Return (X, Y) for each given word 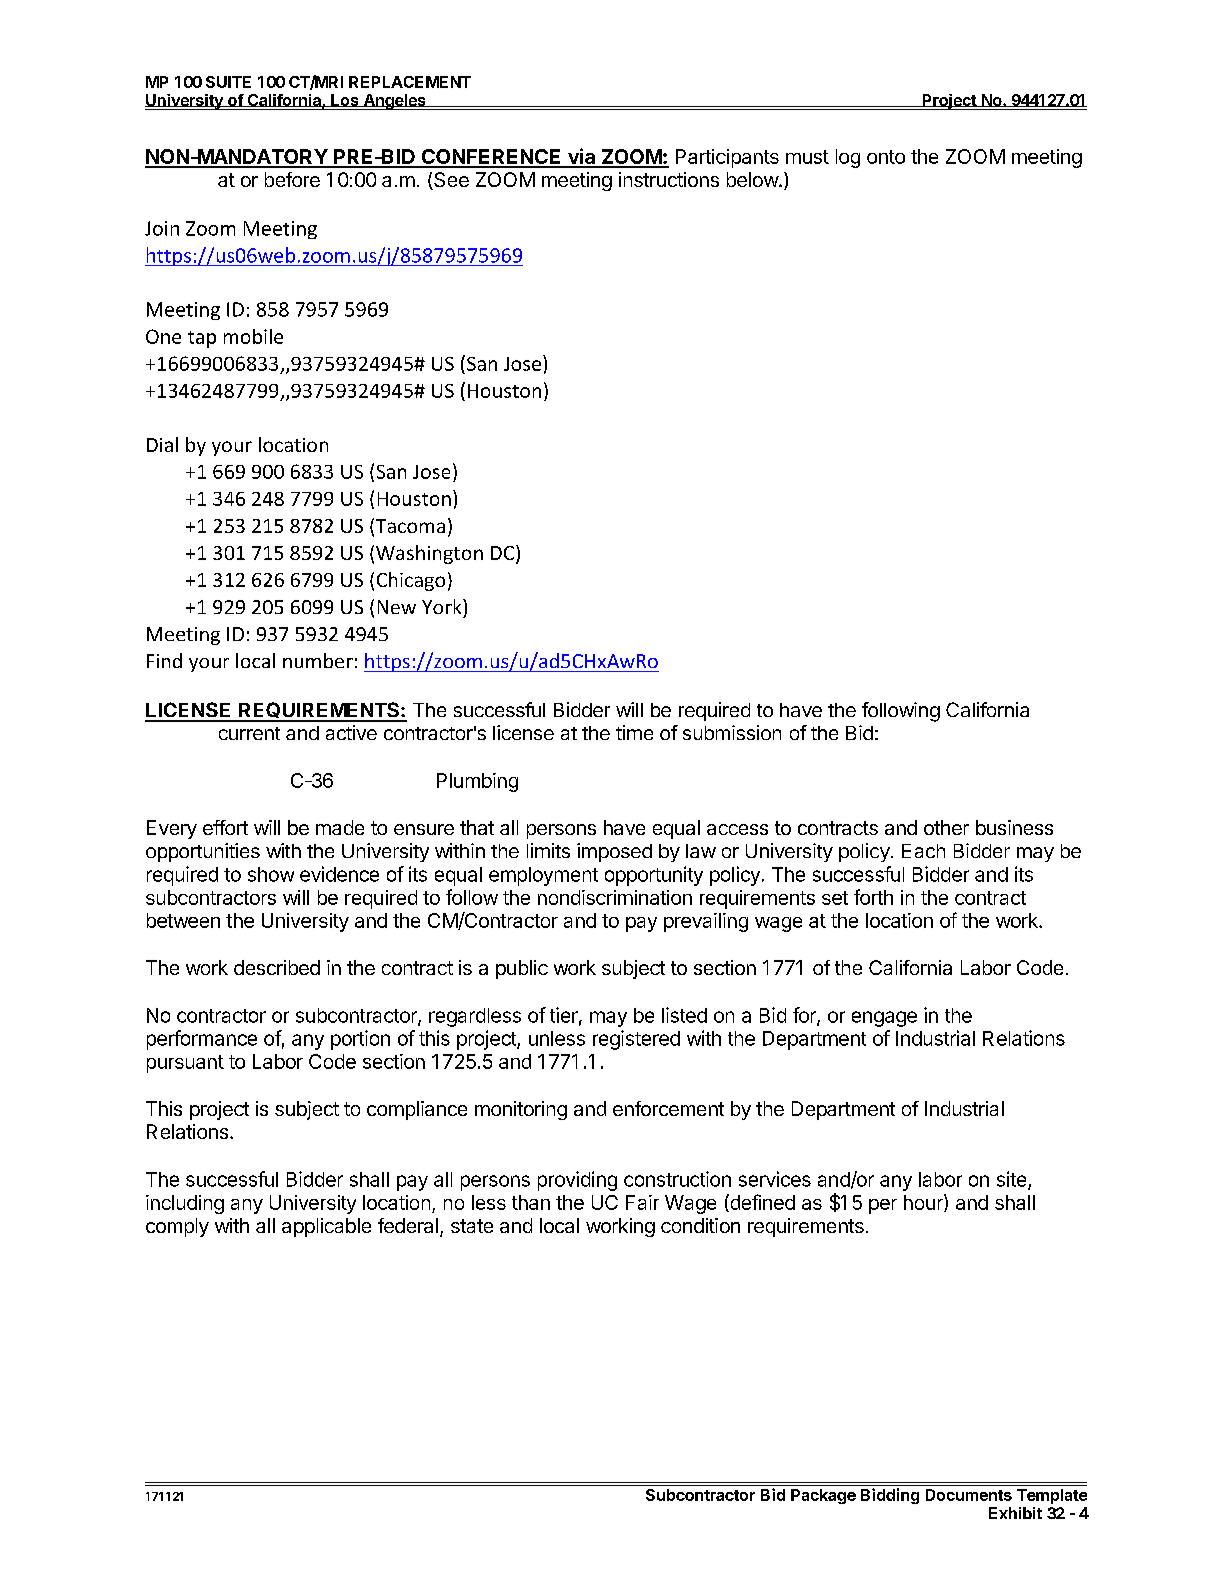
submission (732, 732)
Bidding (890, 1496)
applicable (326, 1227)
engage (884, 1019)
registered (636, 1040)
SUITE (228, 82)
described (277, 967)
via (582, 157)
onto (886, 157)
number (318, 660)
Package (823, 1496)
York (443, 606)
